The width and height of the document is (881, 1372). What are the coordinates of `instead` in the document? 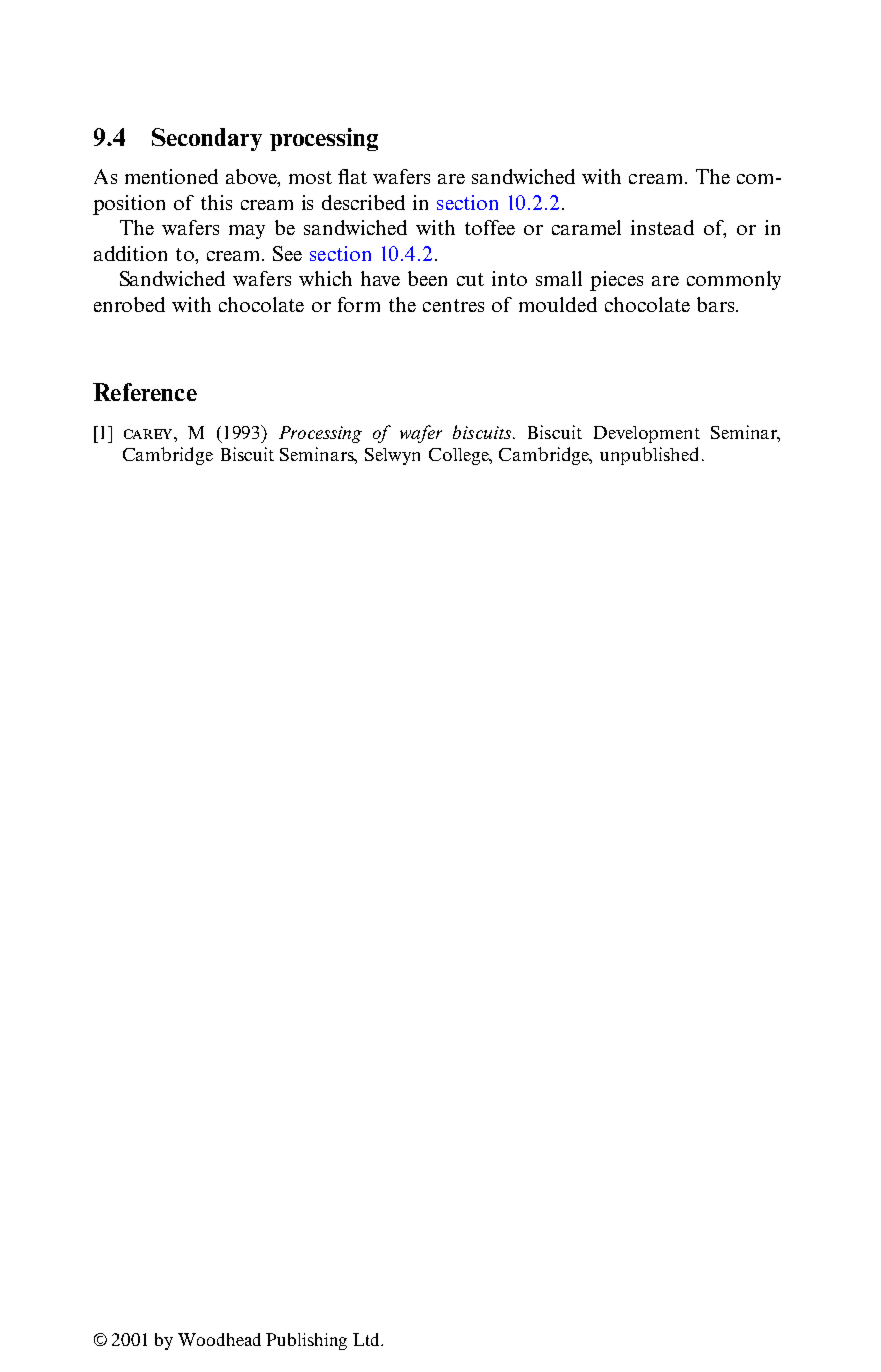 It's located at (662, 227).
